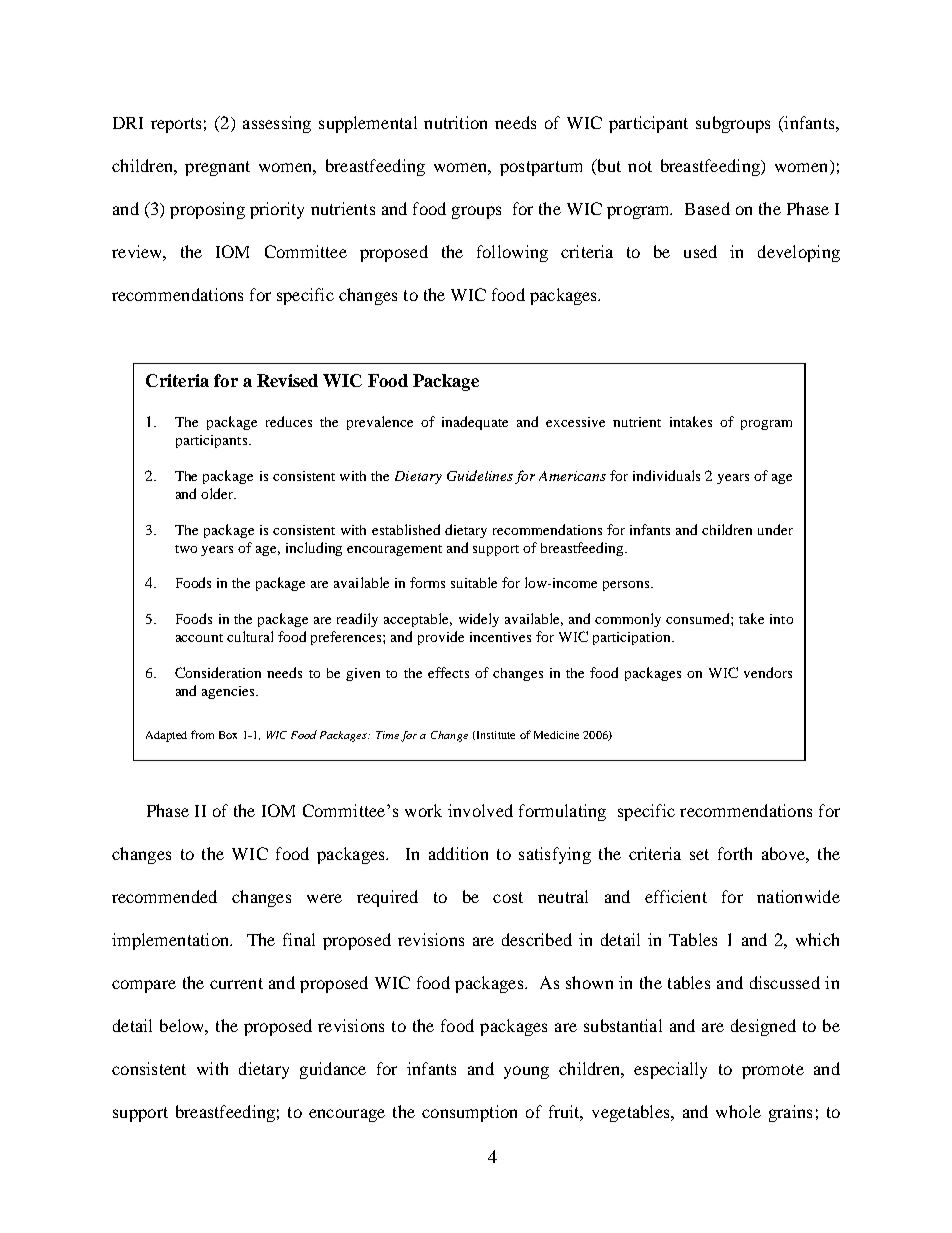 This screenshot has width=952, height=1233. I want to click on pregnant, so click(217, 168).
